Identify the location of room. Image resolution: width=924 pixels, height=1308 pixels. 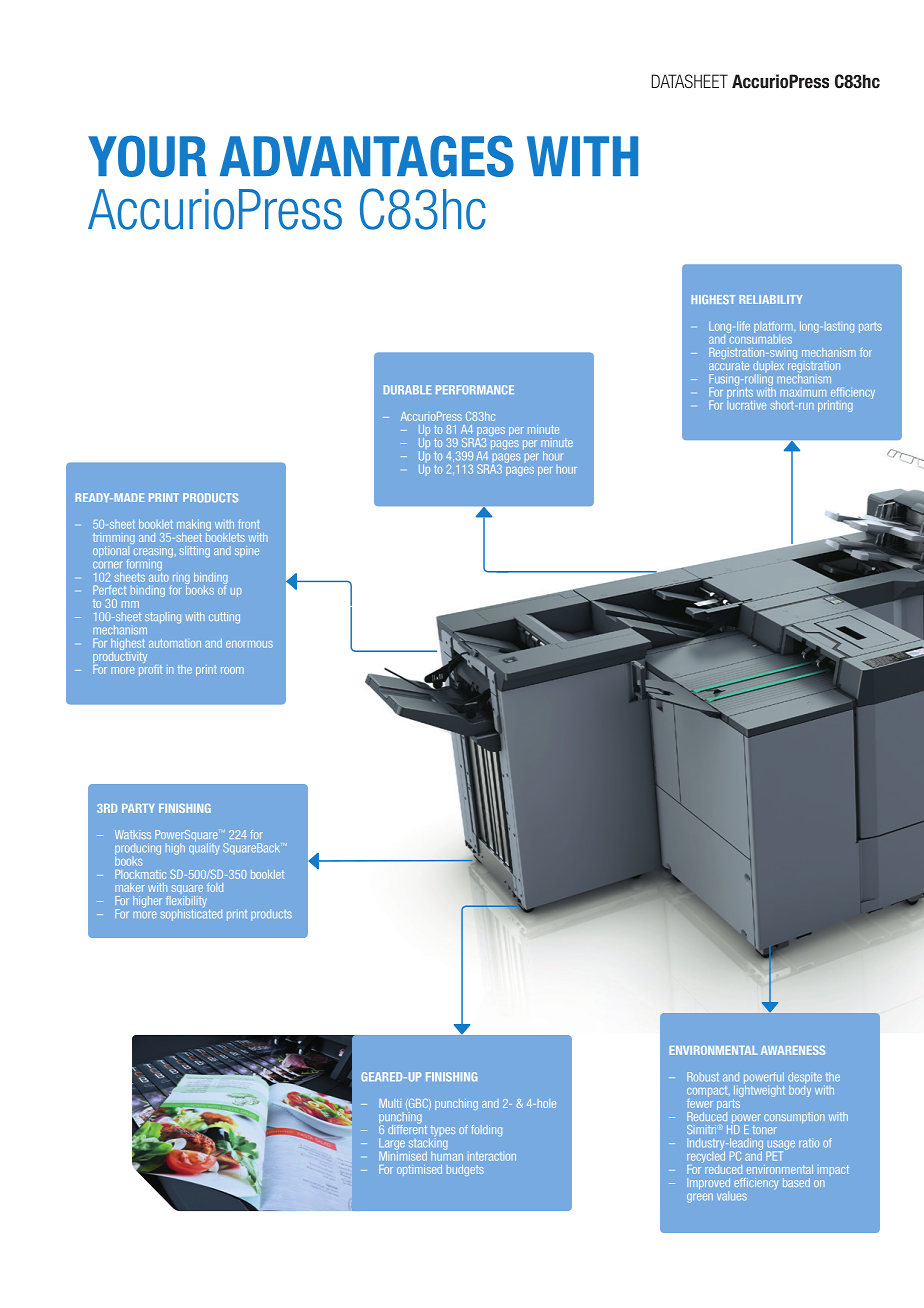
(232, 670).
